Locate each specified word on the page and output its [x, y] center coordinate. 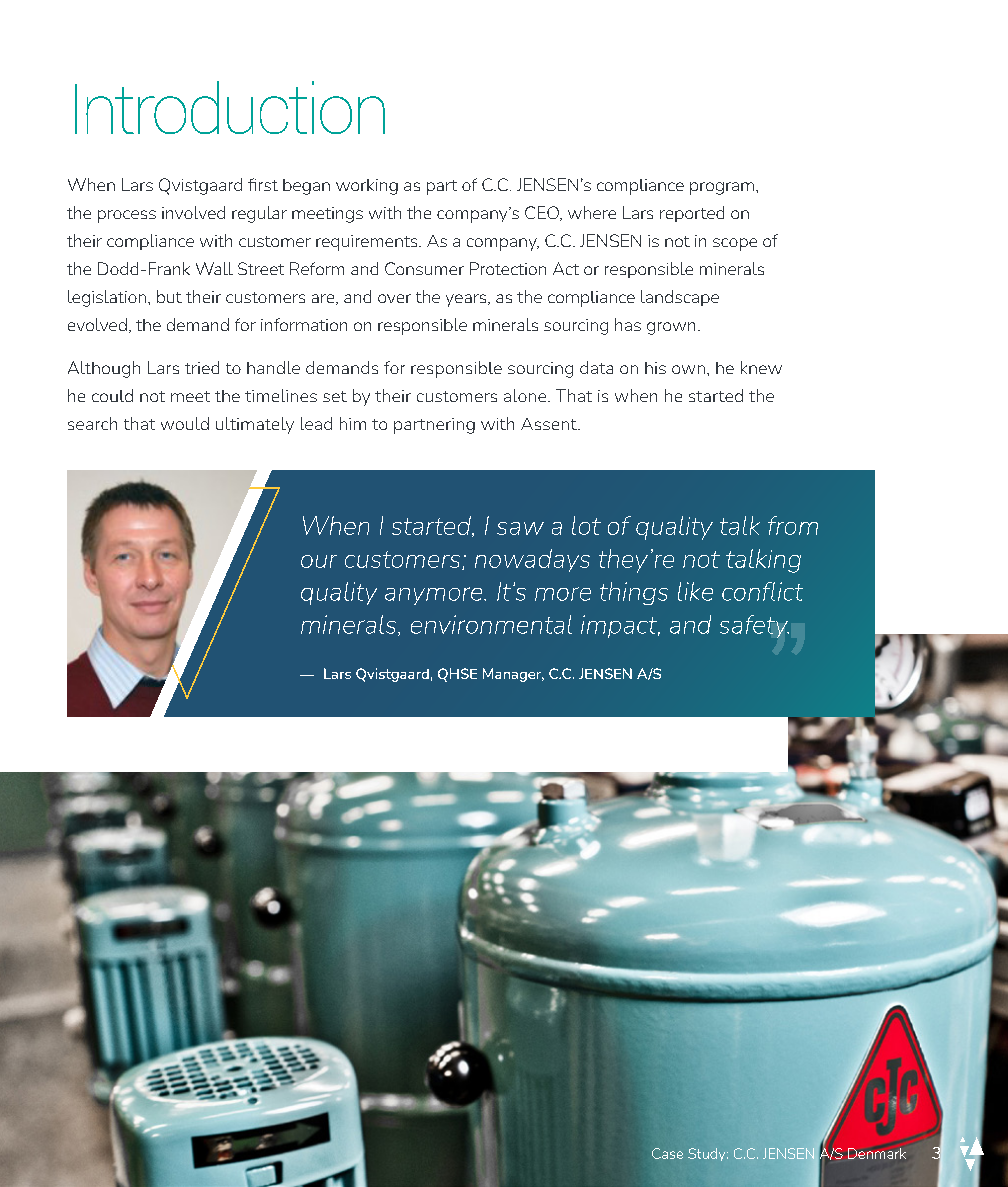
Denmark [877, 1153]
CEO [543, 213]
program [722, 188]
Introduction [230, 107]
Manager [513, 675]
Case [667, 1153]
